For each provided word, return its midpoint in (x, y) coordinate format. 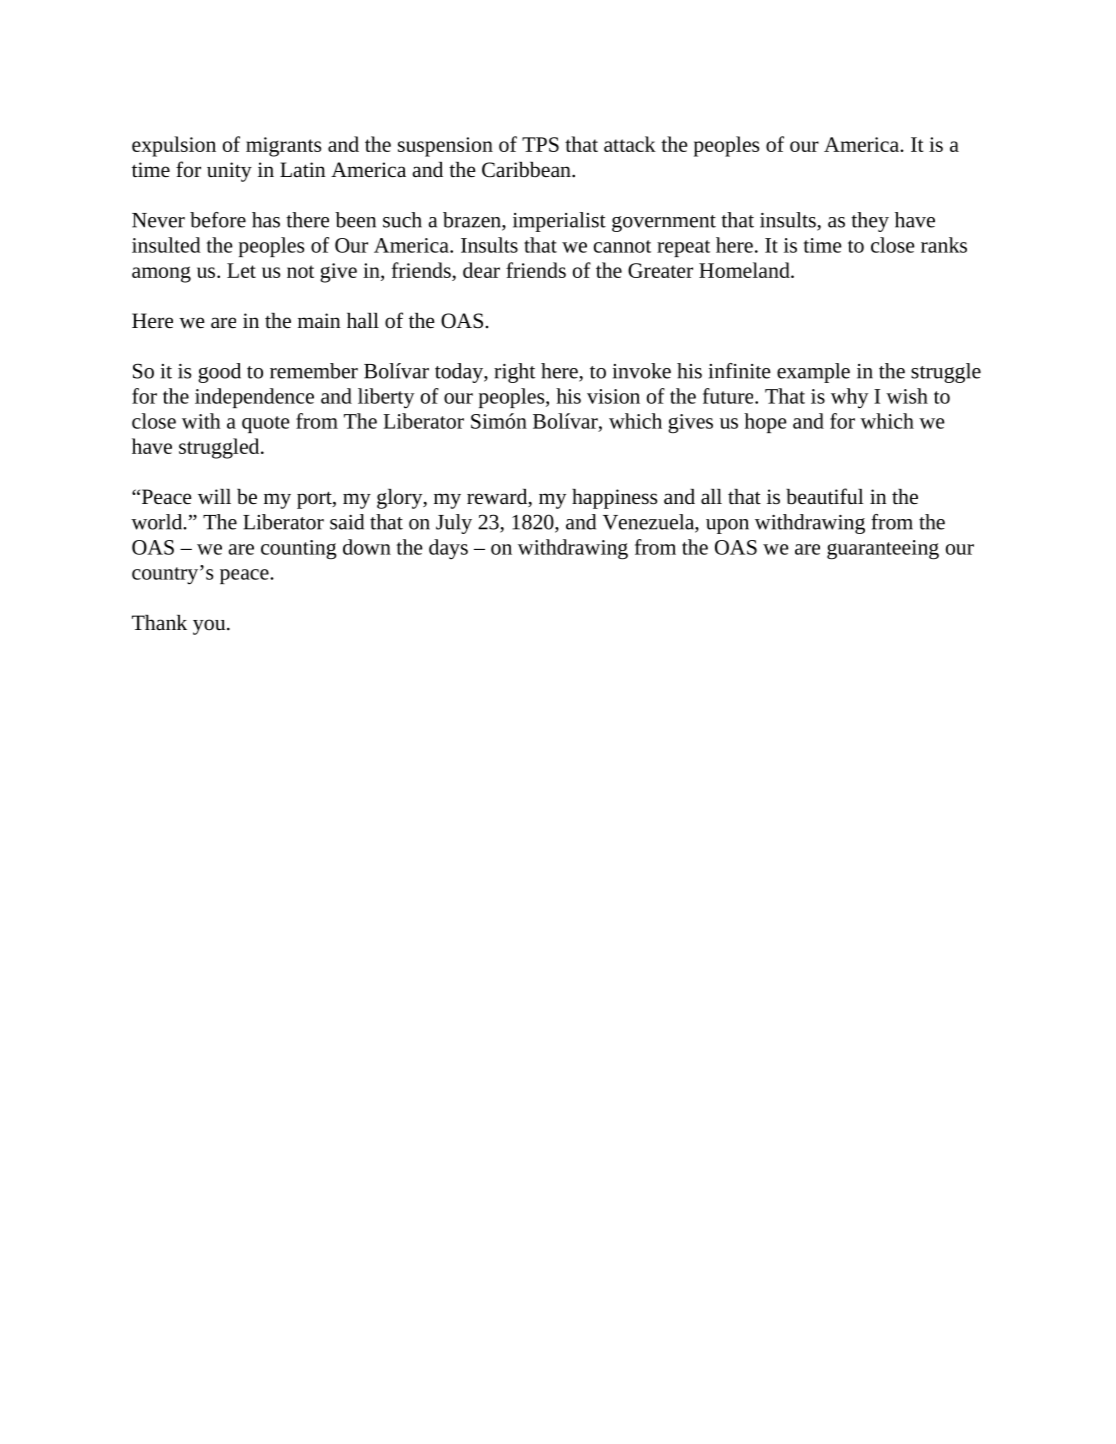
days (448, 549)
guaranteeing (883, 550)
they (870, 222)
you (210, 627)
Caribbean (527, 170)
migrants (283, 147)
